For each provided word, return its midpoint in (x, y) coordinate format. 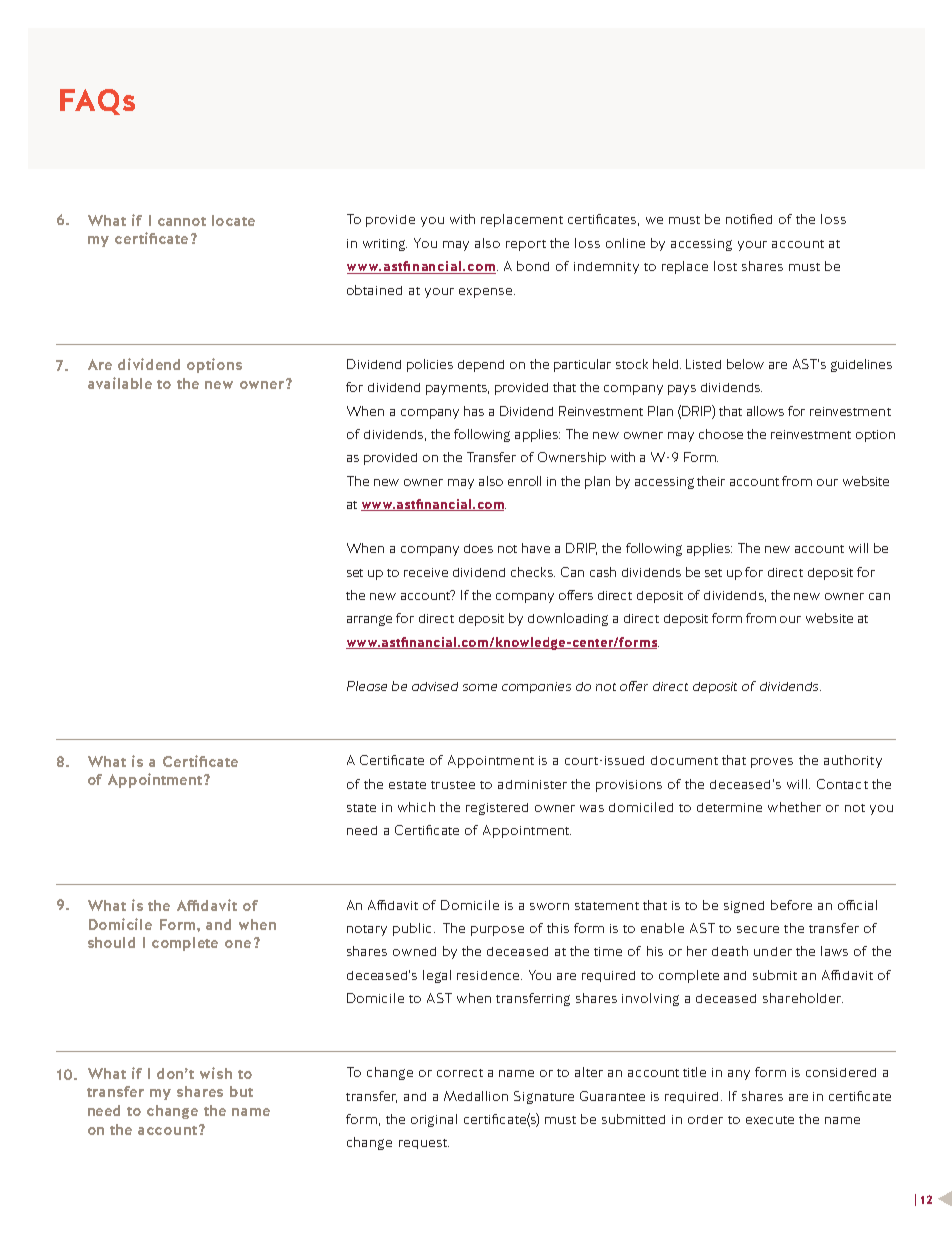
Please (367, 686)
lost (725, 266)
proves (772, 763)
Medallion (476, 1096)
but (241, 1091)
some (480, 687)
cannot (182, 221)
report (526, 245)
